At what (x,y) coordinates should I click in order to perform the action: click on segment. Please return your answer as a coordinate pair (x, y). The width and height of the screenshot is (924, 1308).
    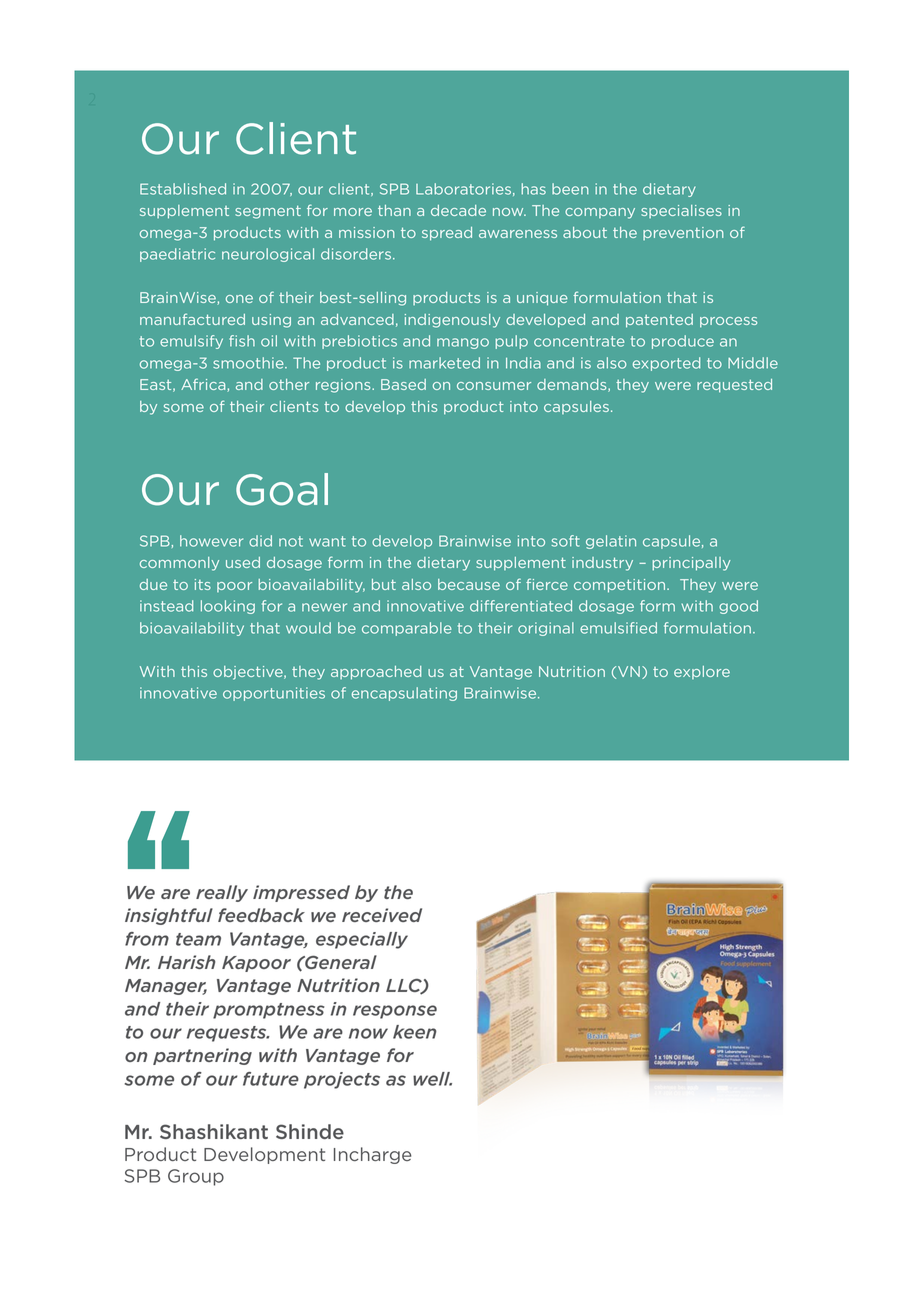
    Looking at the image, I should click on (268, 212).
